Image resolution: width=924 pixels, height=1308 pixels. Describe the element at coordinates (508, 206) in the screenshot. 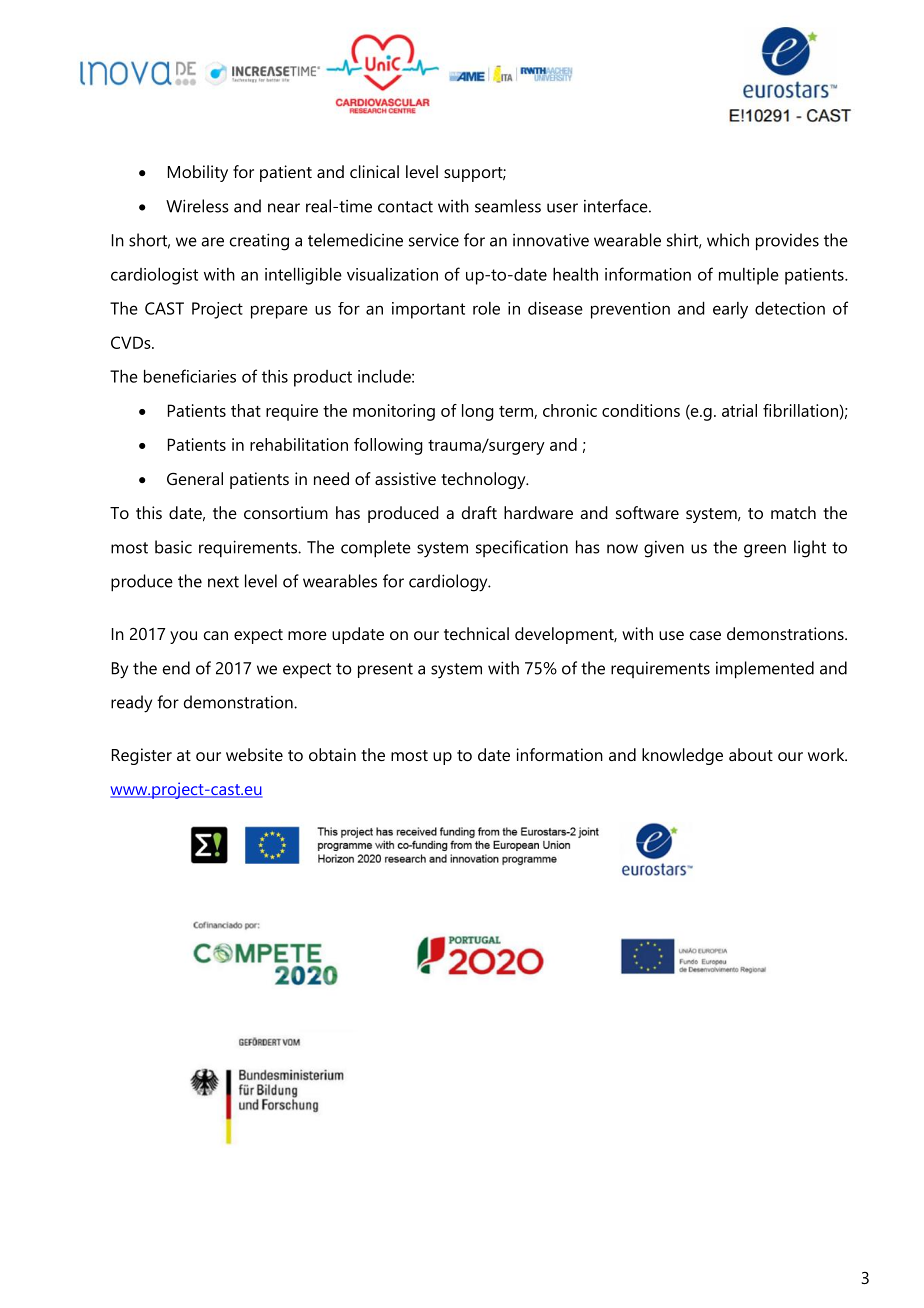

I see `seamless` at that location.
